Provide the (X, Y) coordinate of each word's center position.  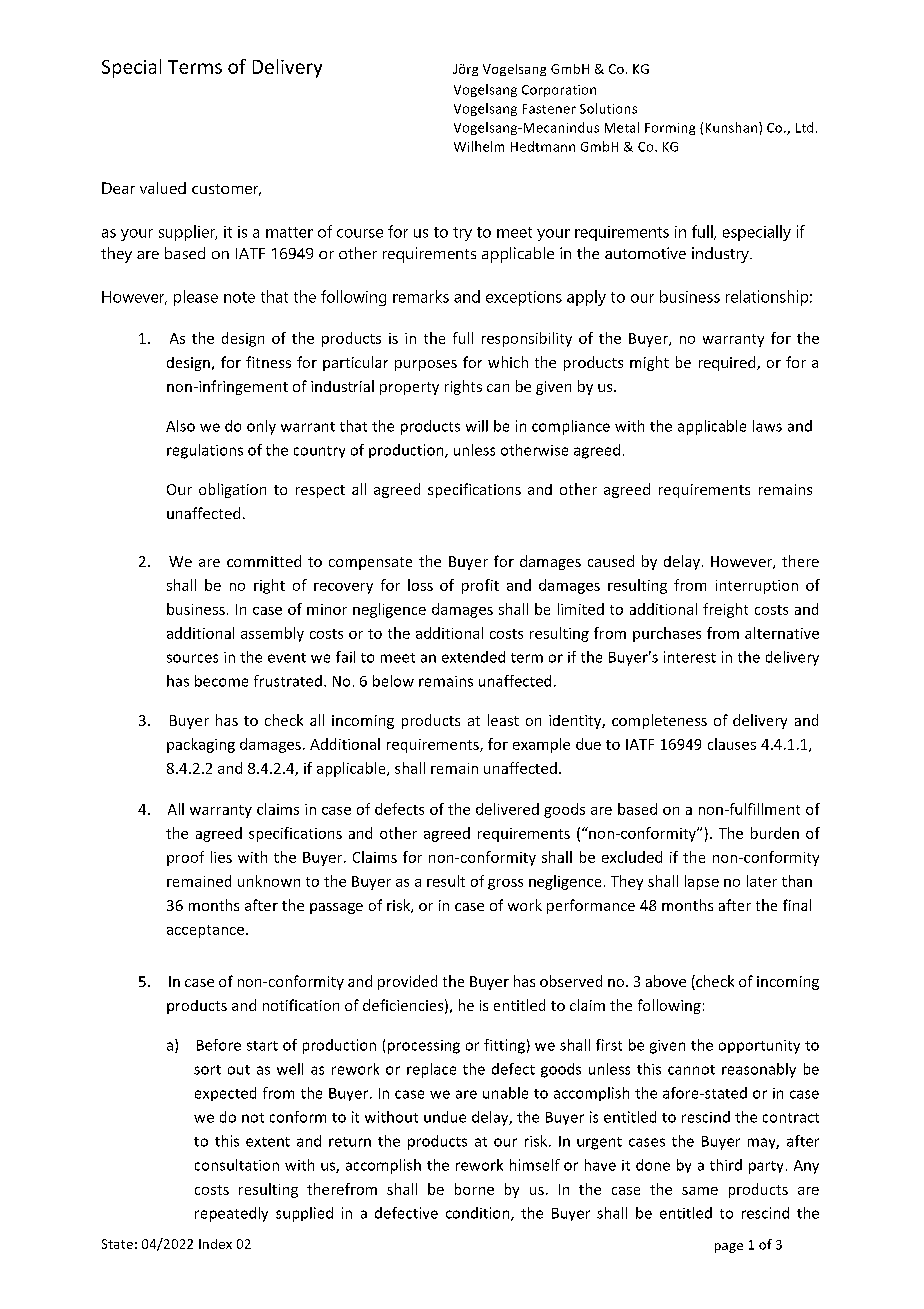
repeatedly (231, 1214)
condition (479, 1214)
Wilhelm (479, 146)
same (700, 1191)
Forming (670, 129)
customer (226, 190)
